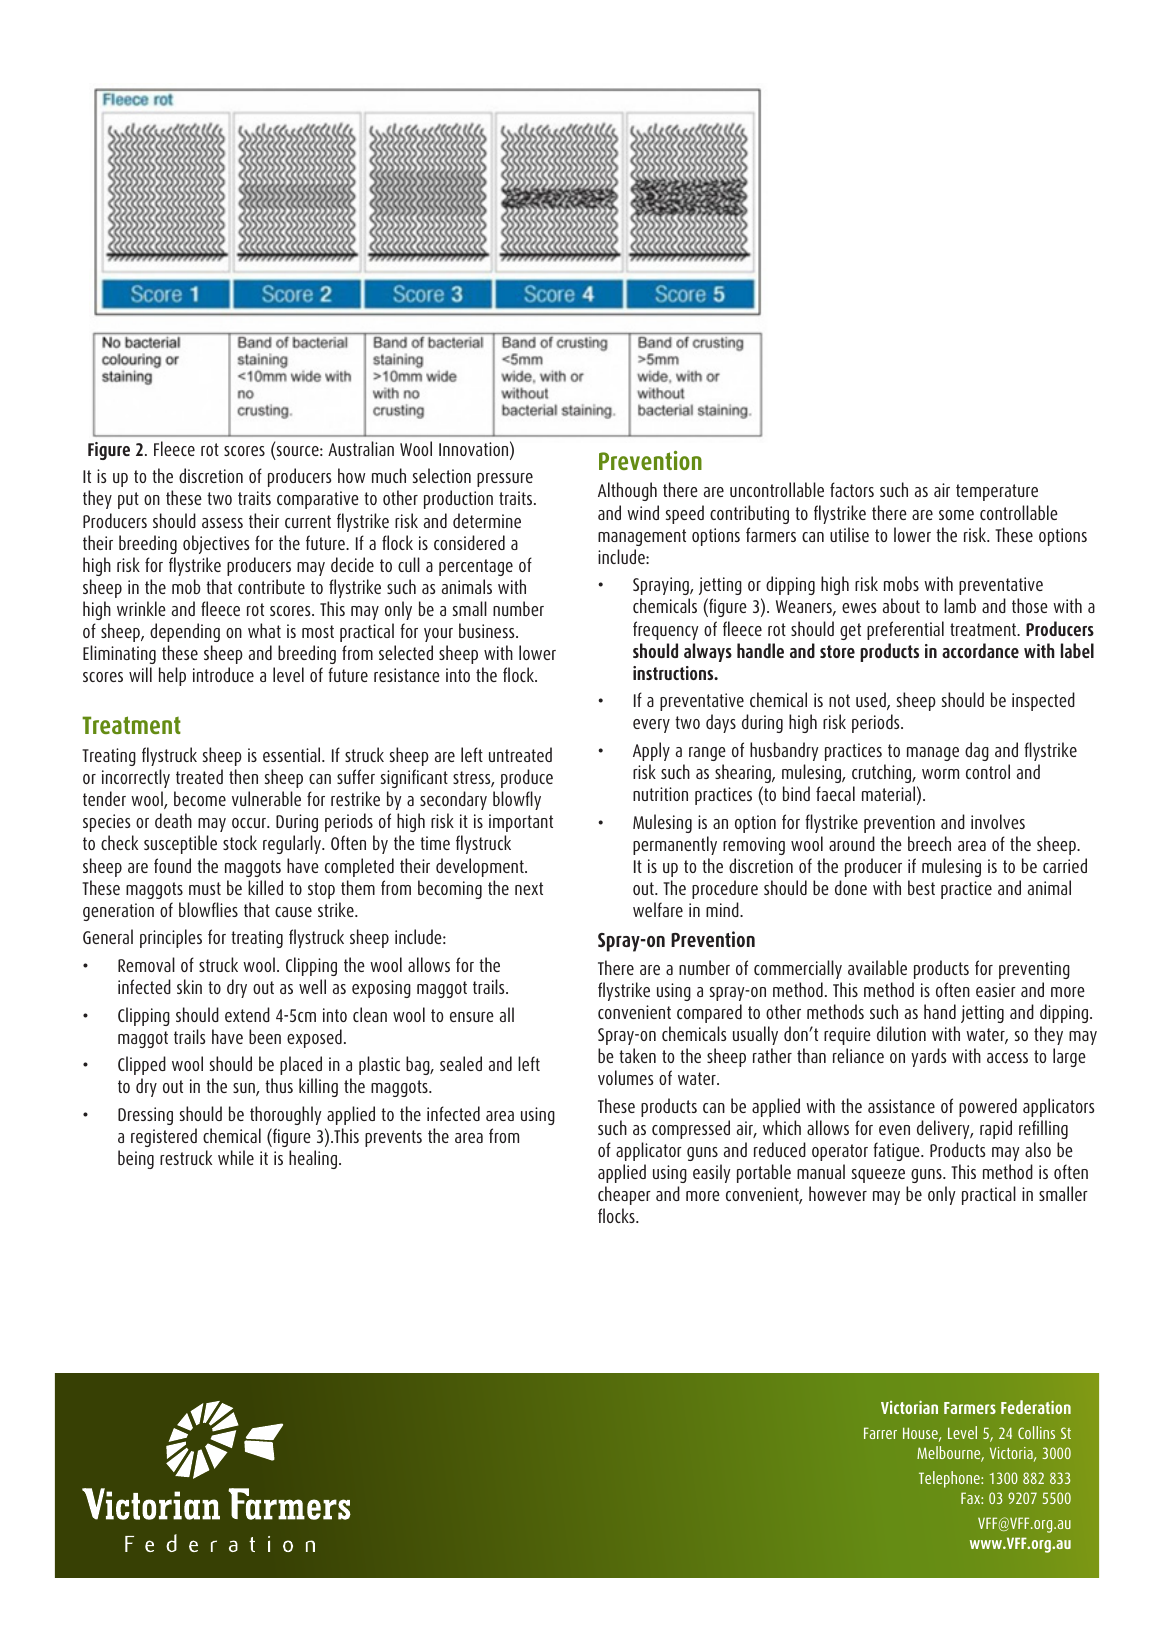  What do you see at coordinates (627, 491) in the document?
I see `Although` at bounding box center [627, 491].
